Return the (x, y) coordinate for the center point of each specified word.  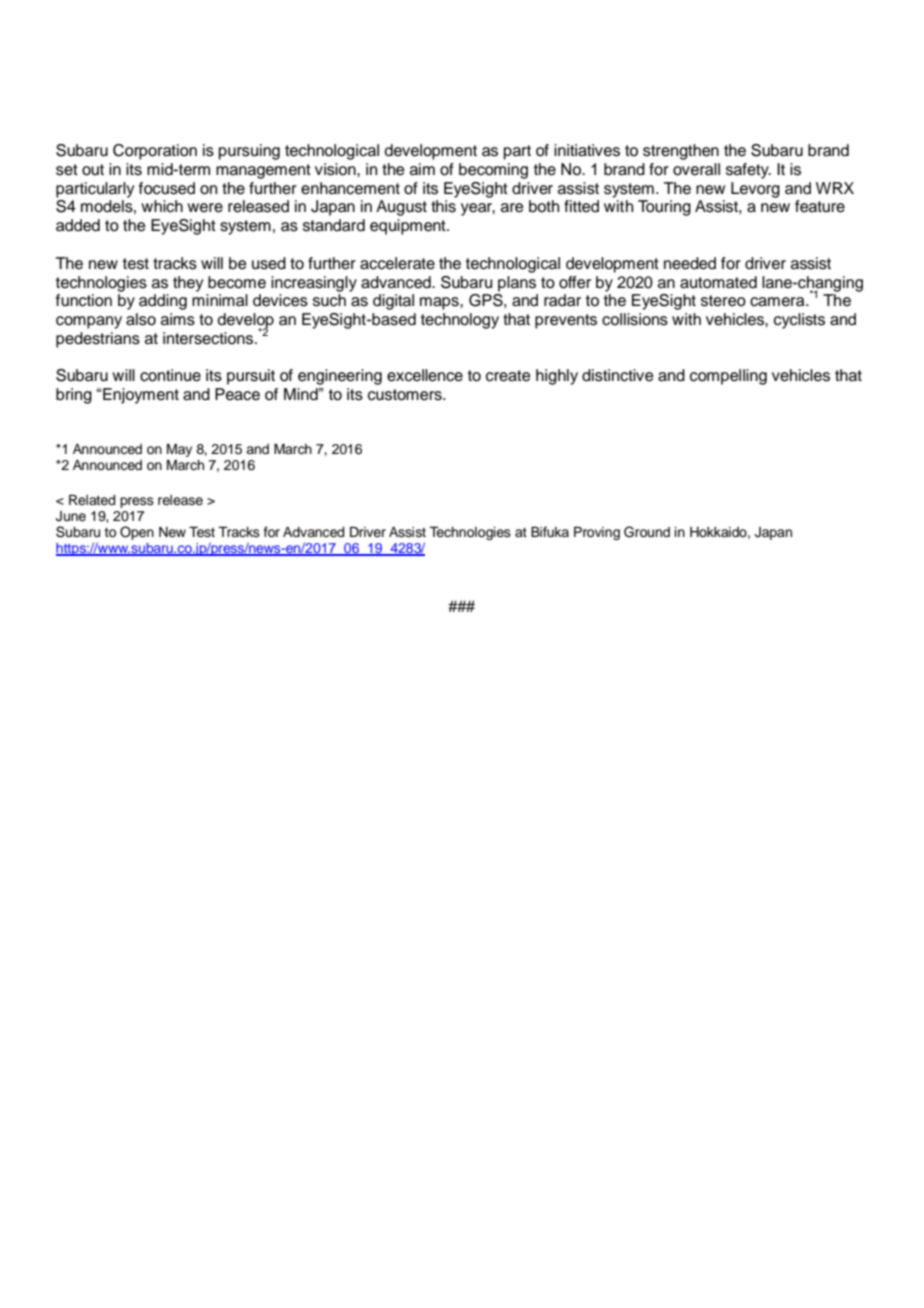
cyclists (799, 321)
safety (748, 171)
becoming (493, 171)
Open (137, 533)
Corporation (155, 152)
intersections (208, 338)
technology (460, 321)
